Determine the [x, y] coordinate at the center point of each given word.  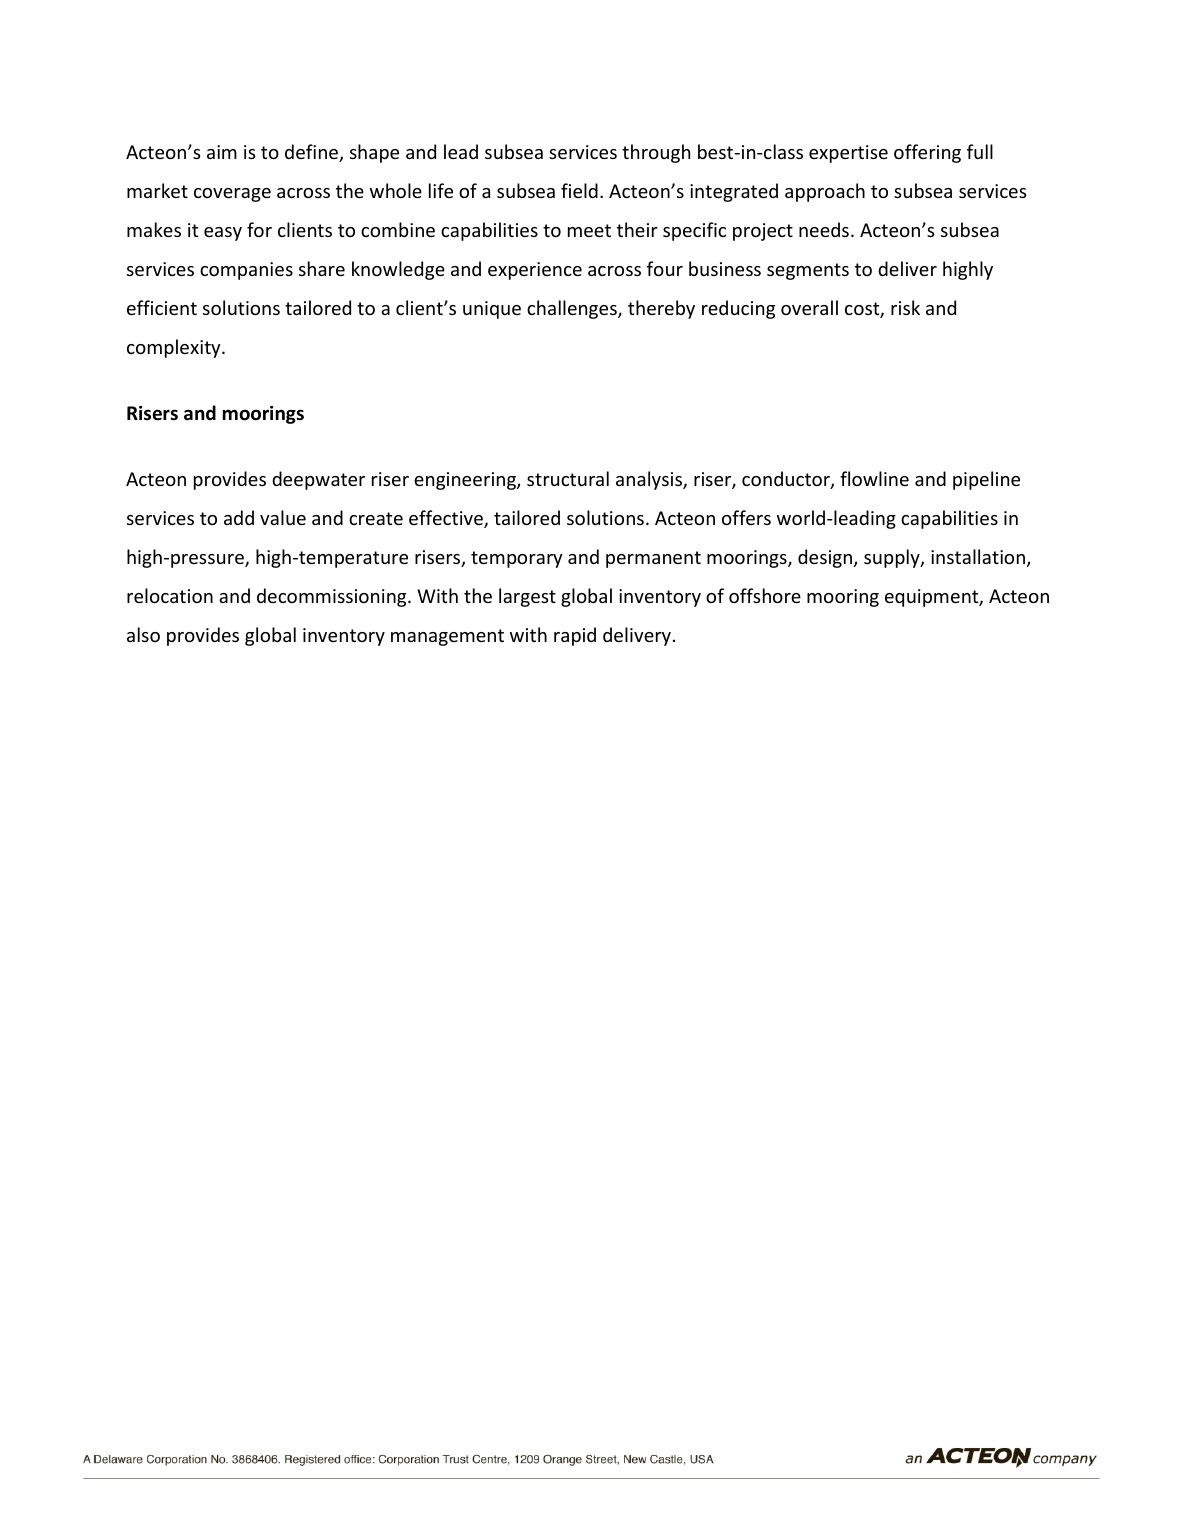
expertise [848, 154]
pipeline [986, 480]
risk [905, 307]
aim [222, 152]
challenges [573, 309]
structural [568, 478]
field [579, 190]
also [143, 634]
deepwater [318, 480]
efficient [162, 307]
